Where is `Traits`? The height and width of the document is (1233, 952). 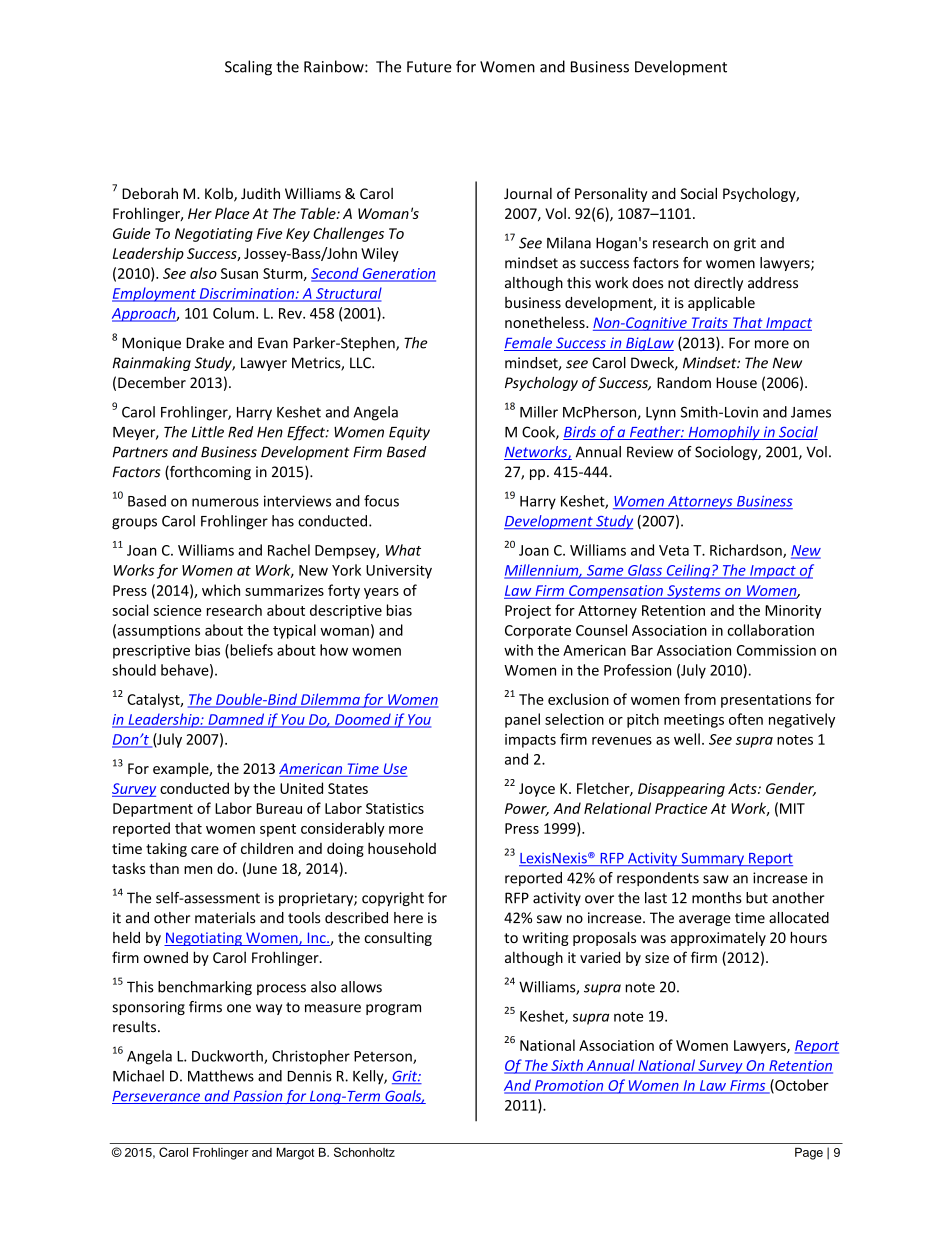
Traits is located at coordinates (709, 324).
